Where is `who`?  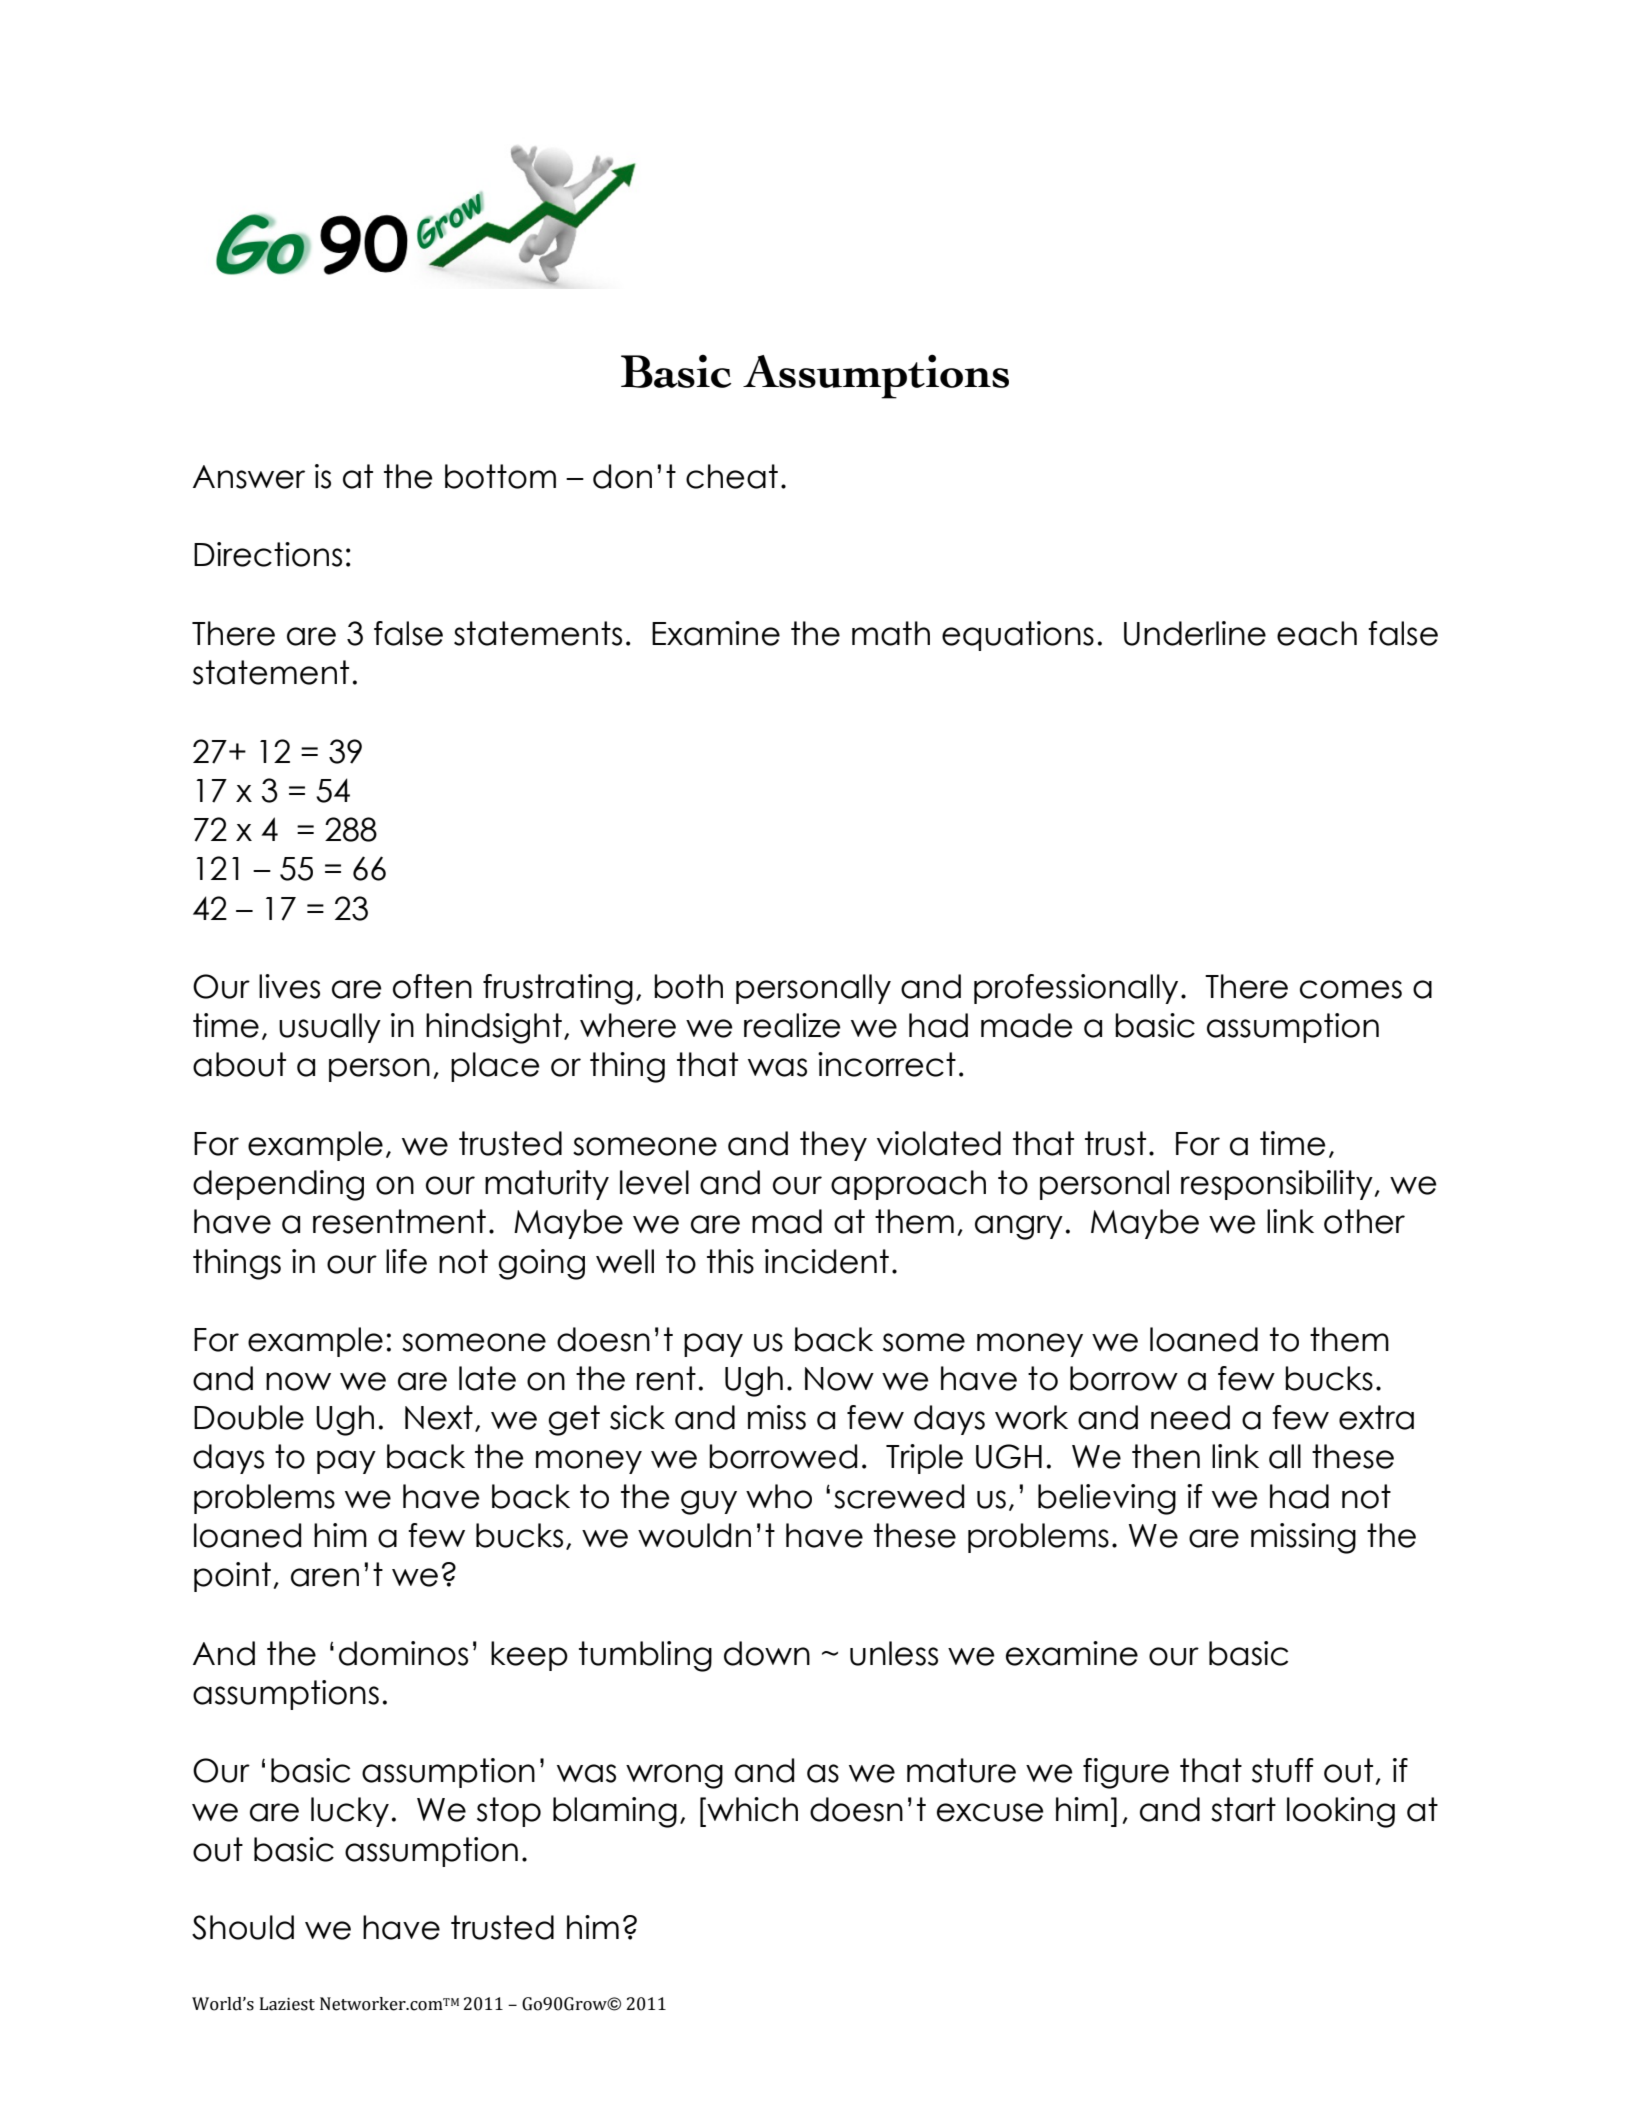 who is located at coordinates (779, 1496).
